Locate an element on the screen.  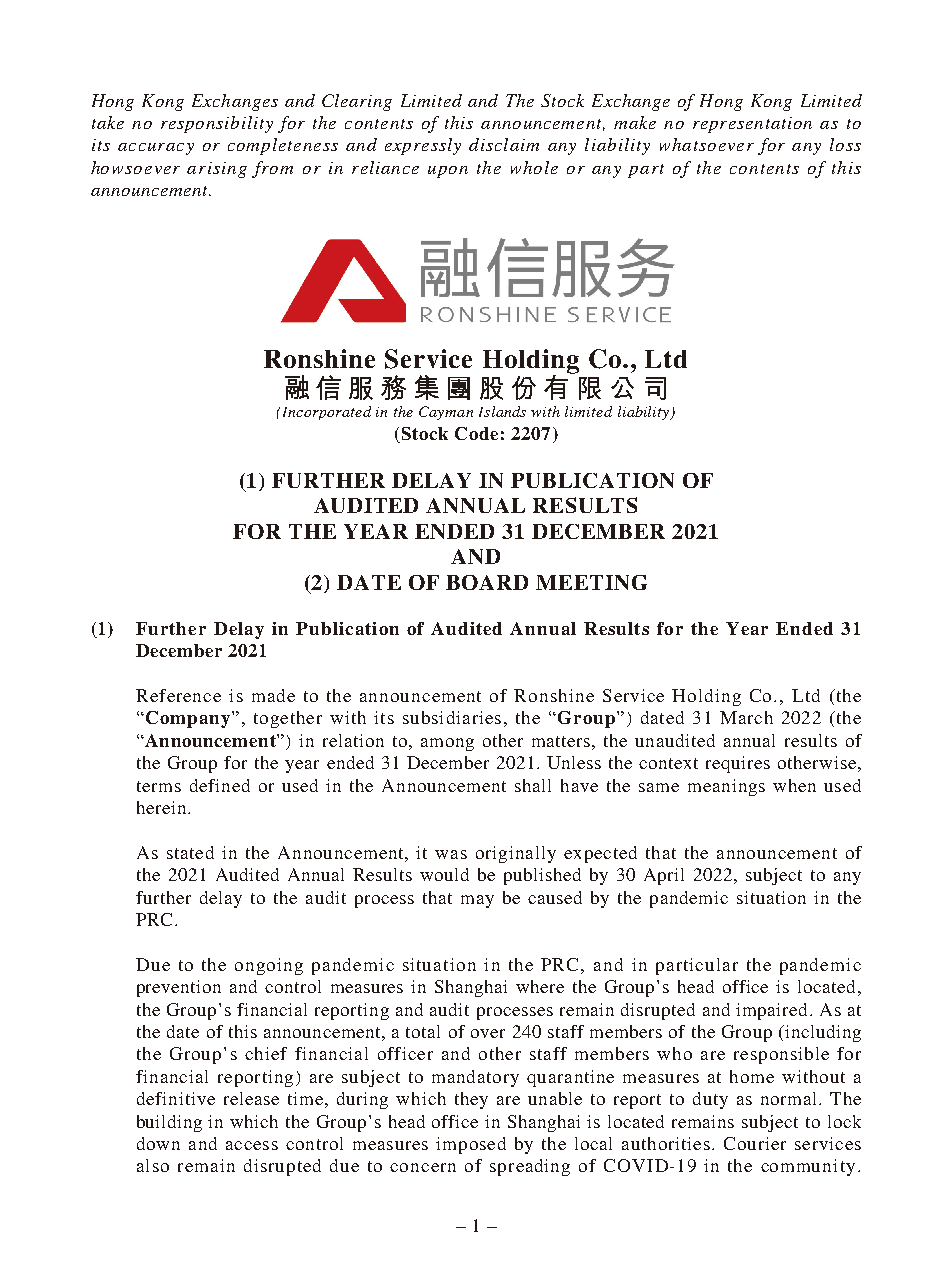
BOARD is located at coordinates (487, 582).
